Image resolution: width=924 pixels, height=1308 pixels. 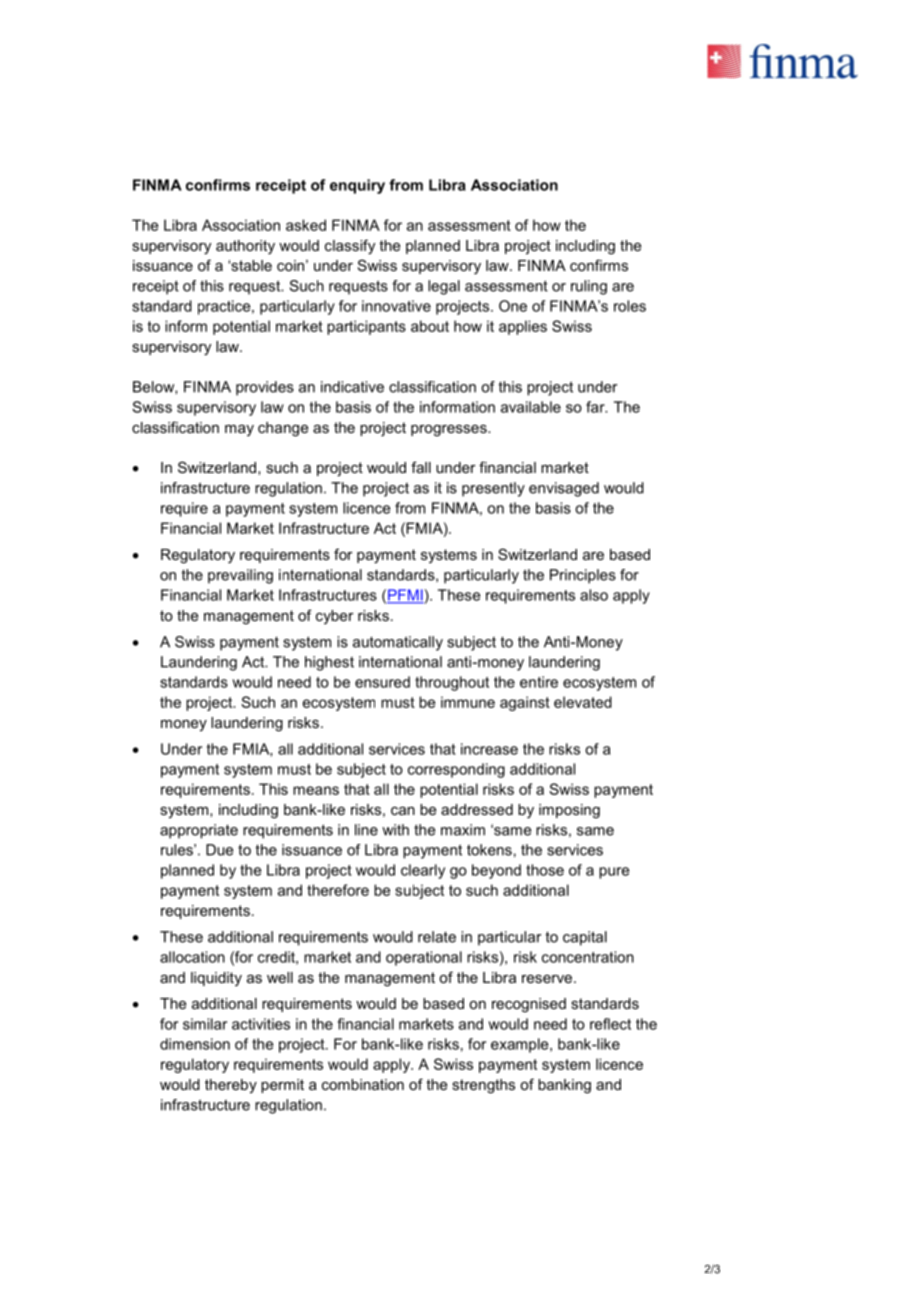 I want to click on prevailing, so click(x=240, y=576).
